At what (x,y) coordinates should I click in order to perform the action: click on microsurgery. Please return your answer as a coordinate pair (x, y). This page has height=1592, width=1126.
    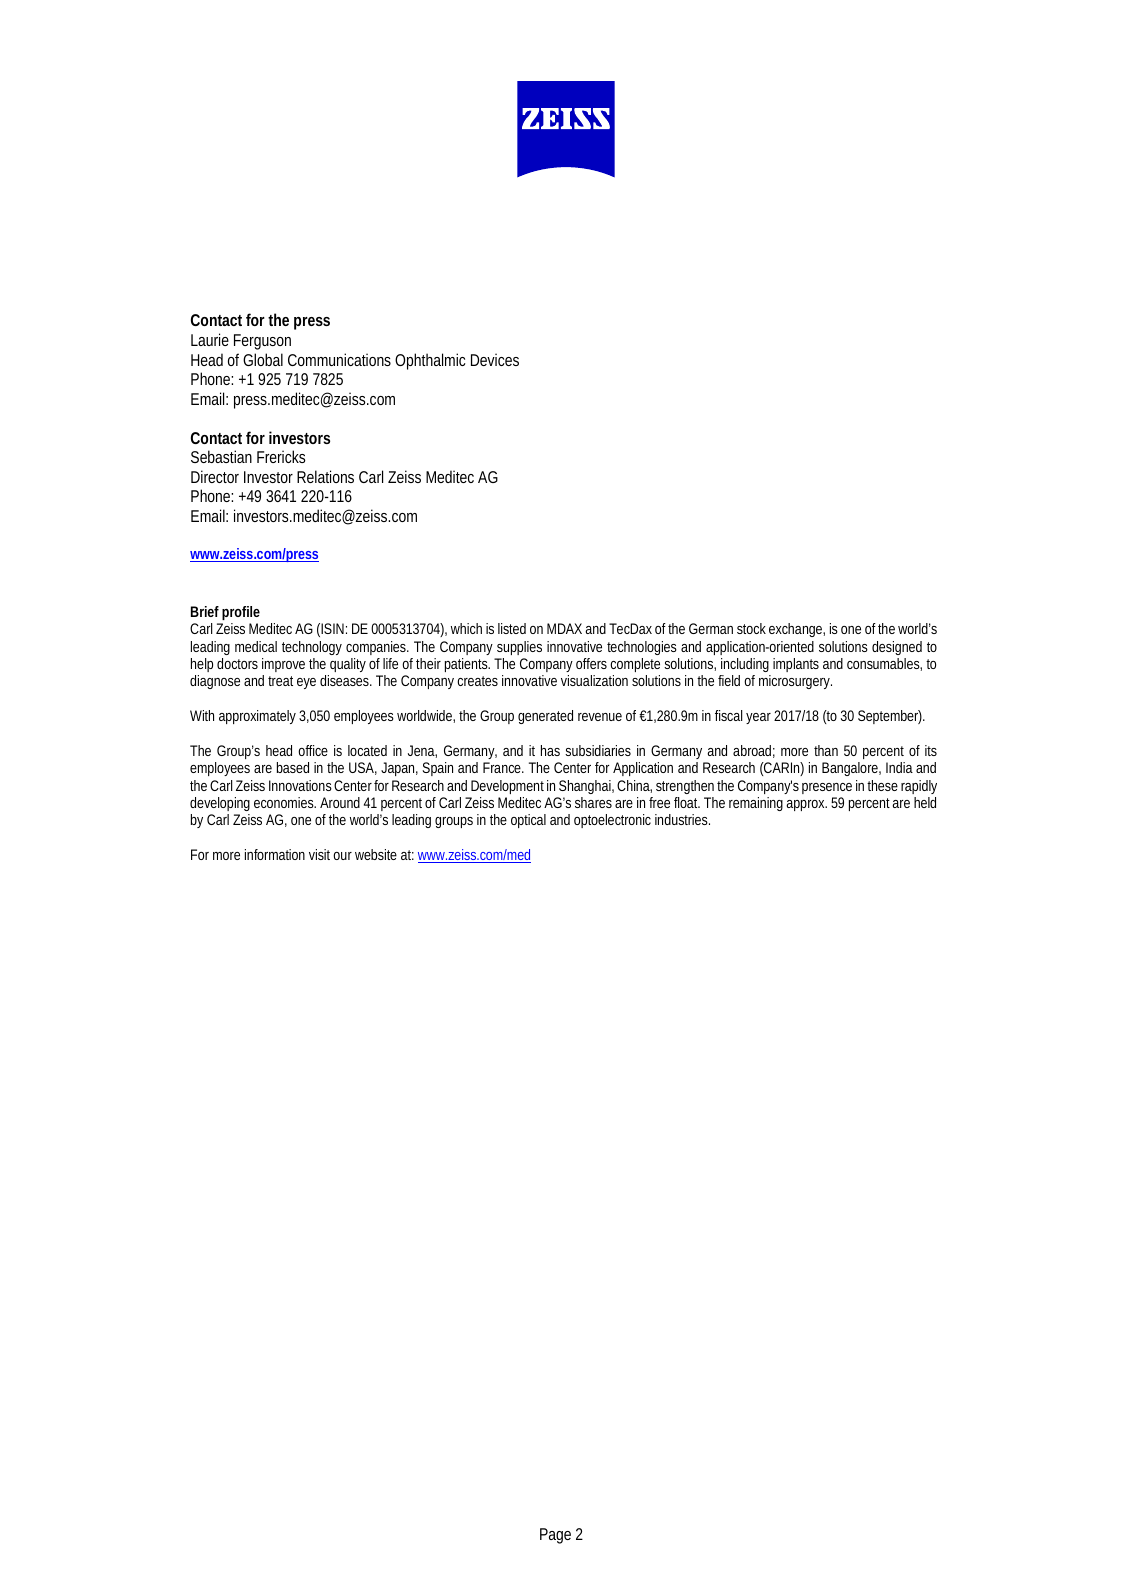
    Looking at the image, I should click on (794, 682).
